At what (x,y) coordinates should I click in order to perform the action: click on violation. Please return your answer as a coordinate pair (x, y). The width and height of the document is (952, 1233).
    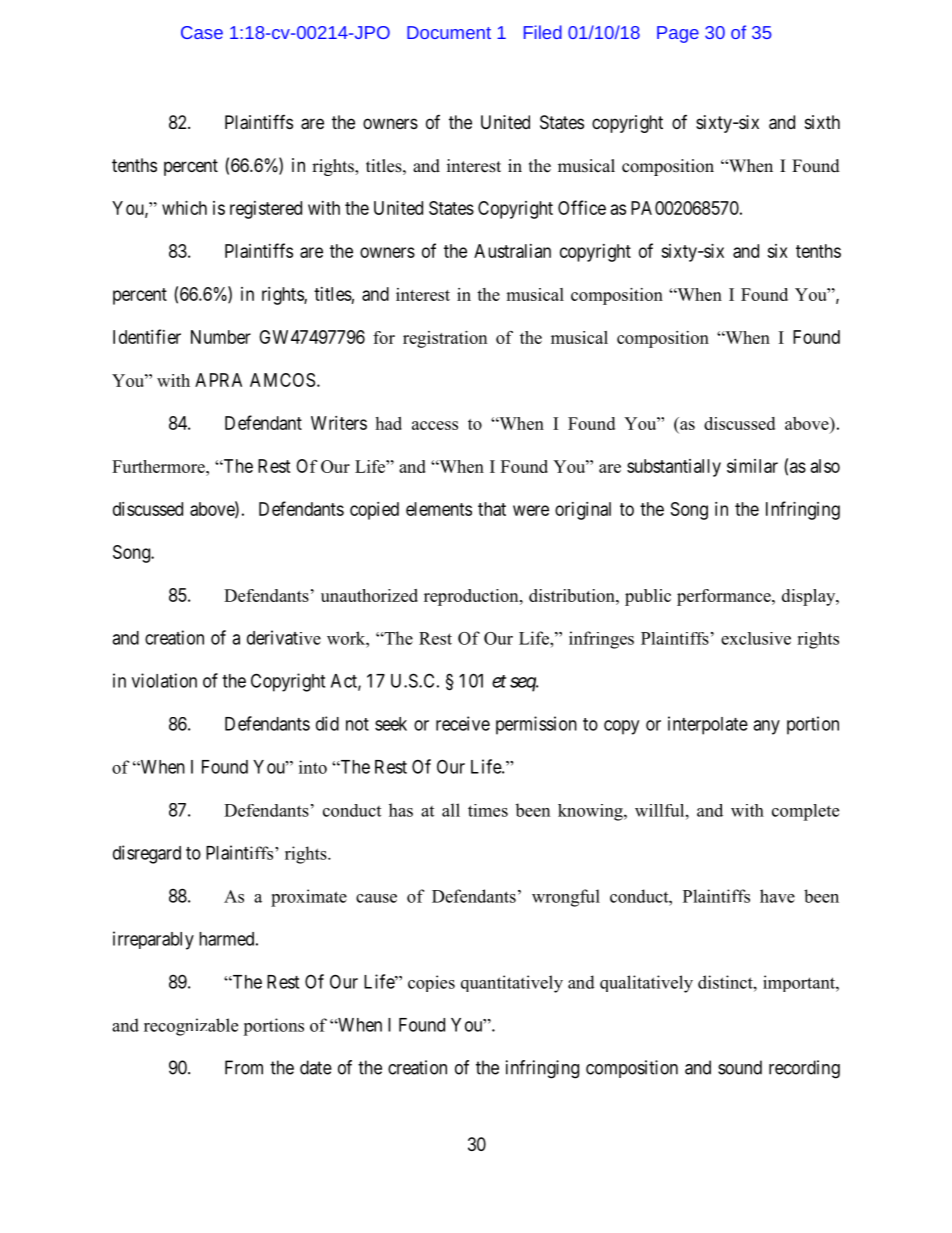
    Looking at the image, I should click on (164, 680).
